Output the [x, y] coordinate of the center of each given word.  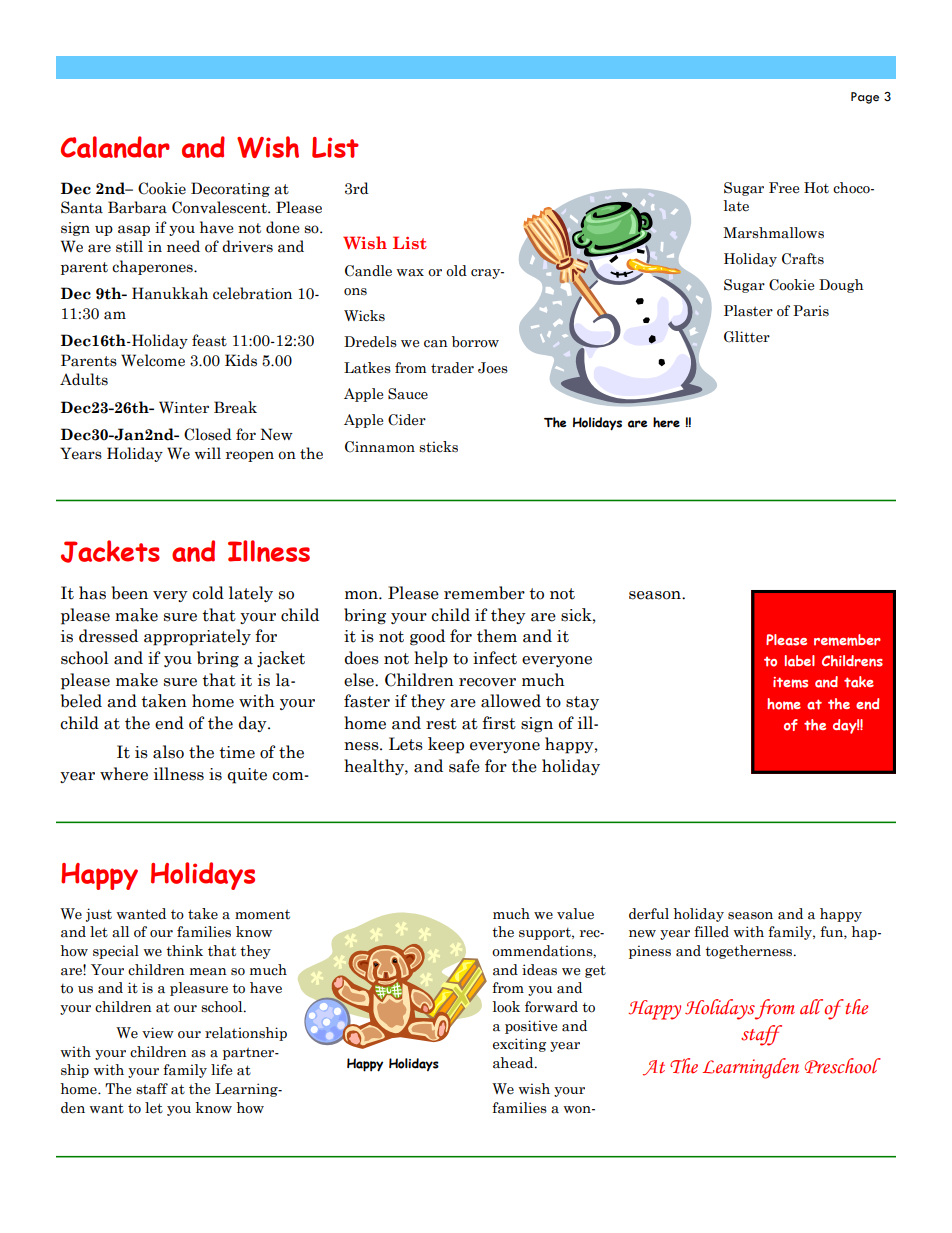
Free [784, 188]
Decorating [230, 189]
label [800, 661]
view [158, 1033]
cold [208, 593]
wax [410, 273]
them [497, 636]
